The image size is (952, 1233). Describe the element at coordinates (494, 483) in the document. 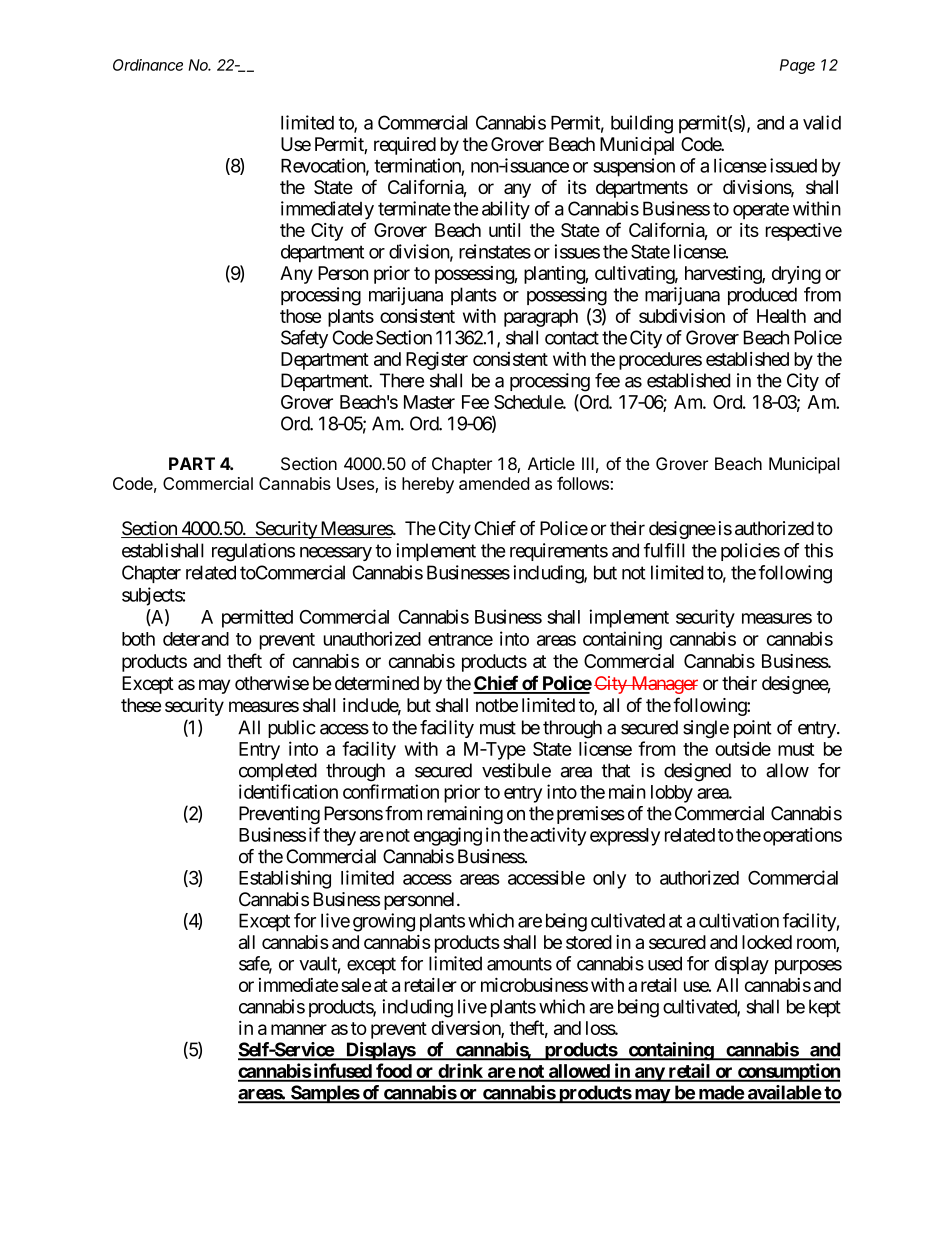

I see `amended` at that location.
